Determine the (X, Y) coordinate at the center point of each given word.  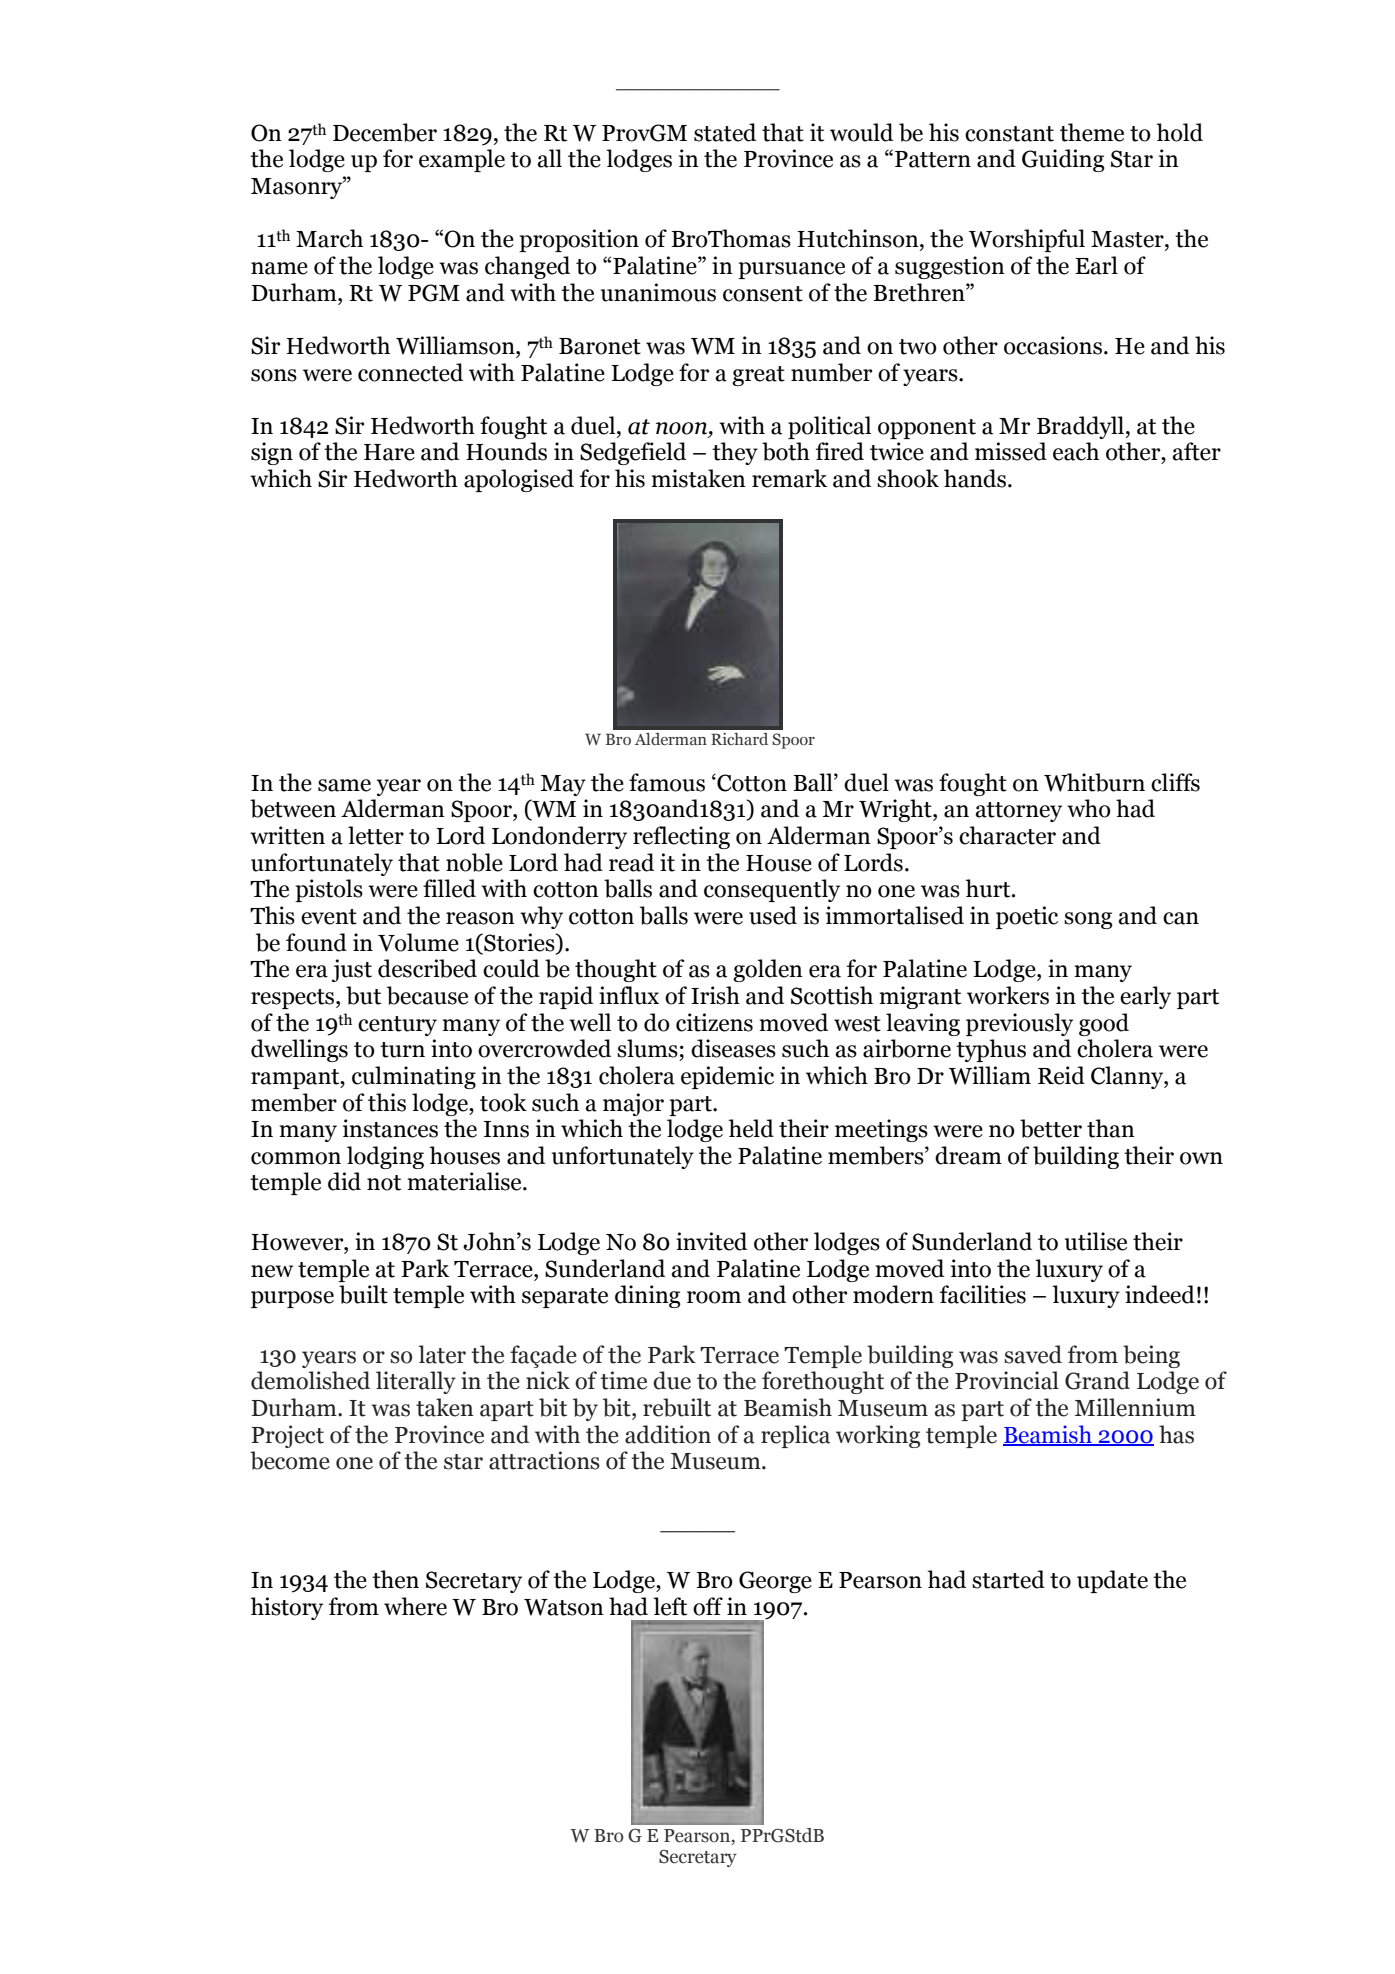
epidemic (727, 1077)
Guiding (1063, 160)
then (395, 1579)
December (385, 132)
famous (667, 782)
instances (390, 1128)
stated (725, 132)
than (1111, 1128)
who (1089, 808)
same (344, 785)
